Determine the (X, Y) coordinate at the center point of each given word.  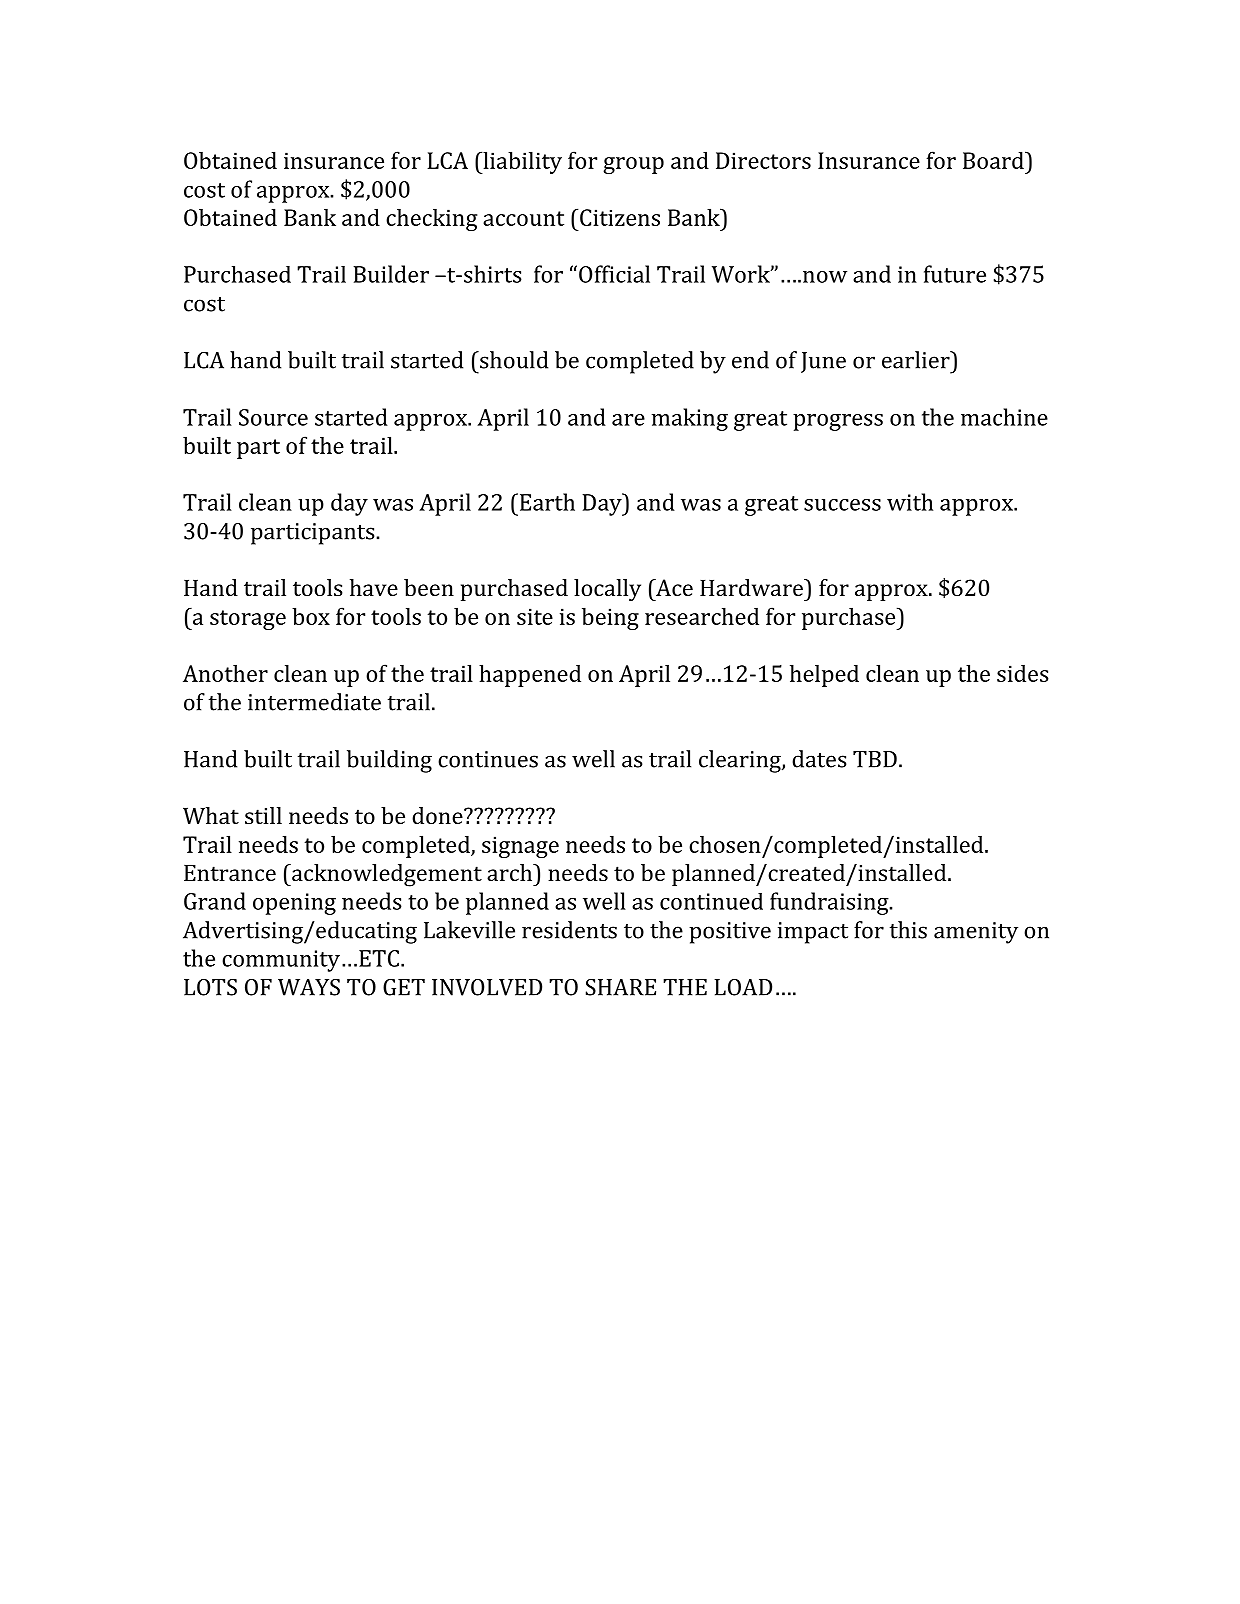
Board (994, 160)
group (633, 165)
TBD (875, 759)
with (910, 502)
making (690, 419)
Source (273, 417)
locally (607, 590)
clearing (741, 761)
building (389, 761)
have (374, 587)
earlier (917, 360)
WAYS (309, 987)
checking (431, 220)
